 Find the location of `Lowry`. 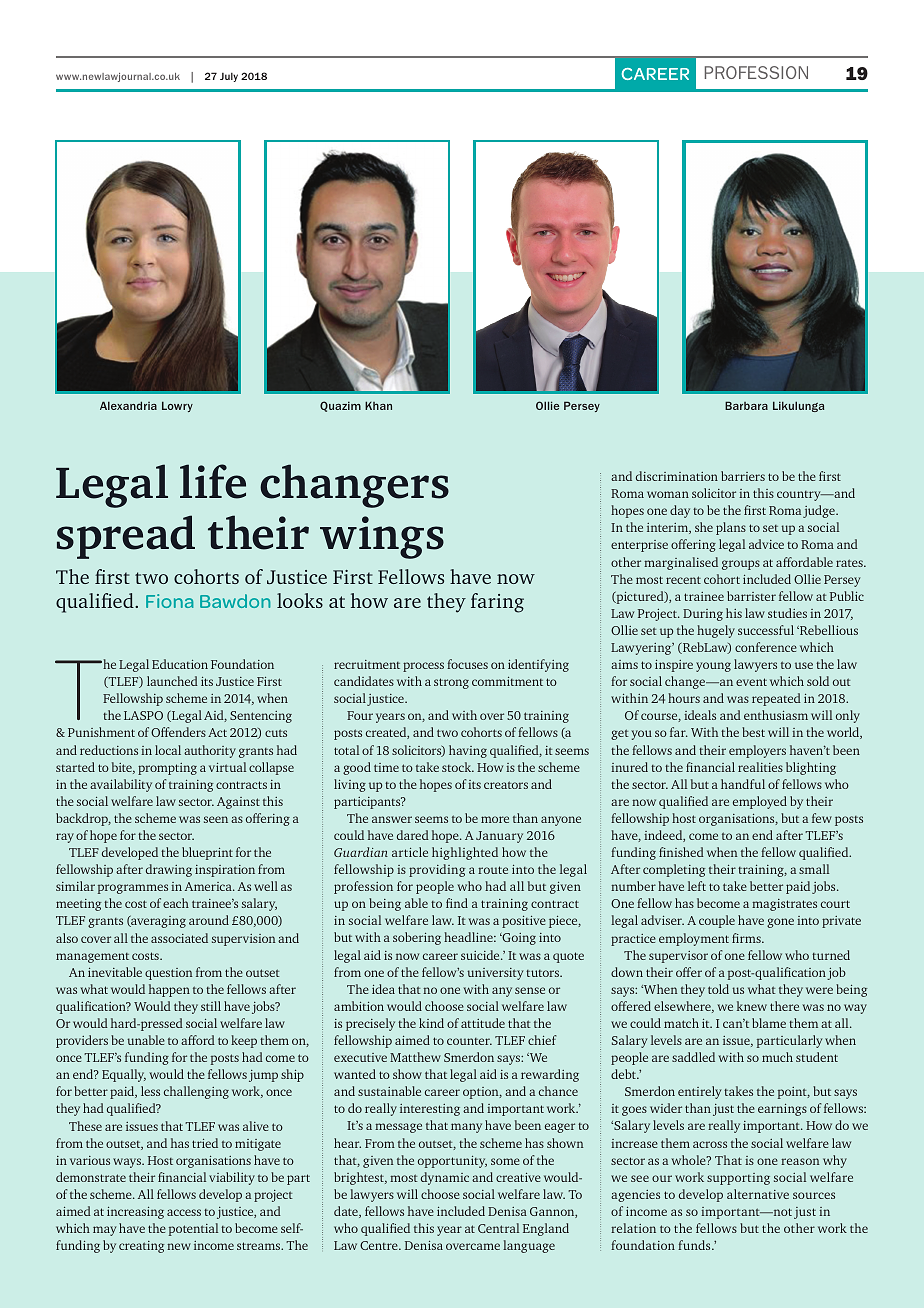

Lowry is located at coordinates (177, 406).
